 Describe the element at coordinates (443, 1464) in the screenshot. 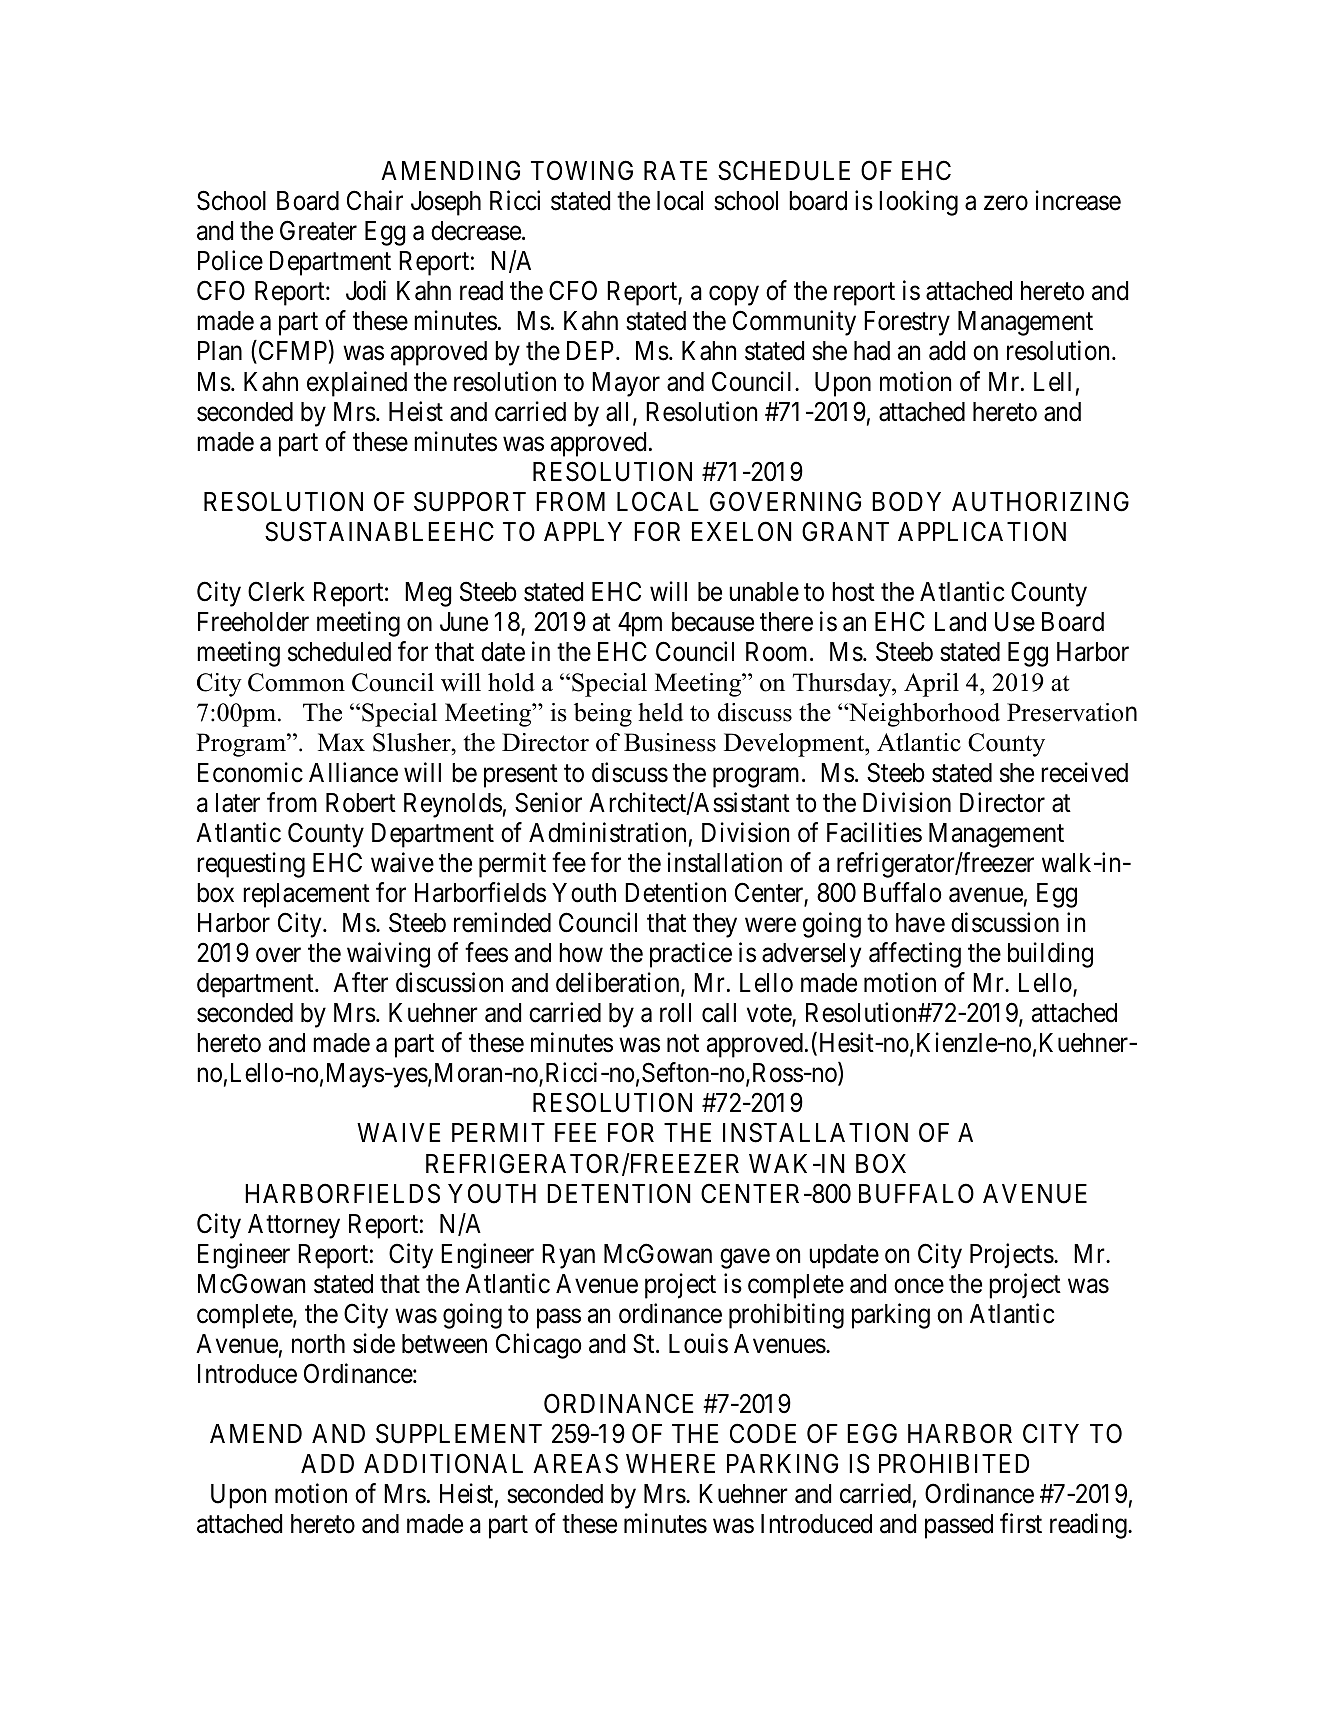

I see `ADDITIONAL` at that location.
